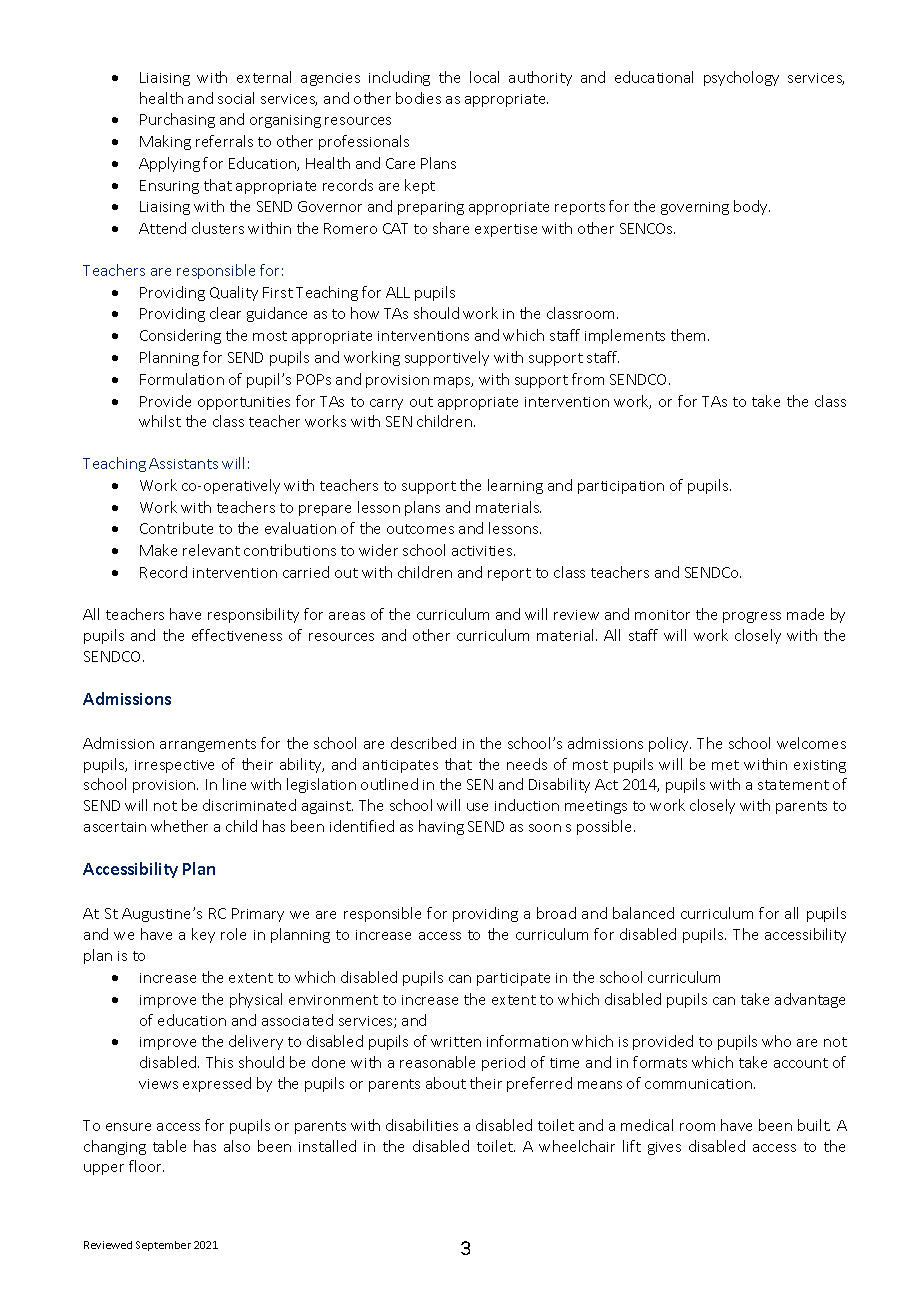 This screenshot has width=924, height=1308. What do you see at coordinates (163, 1246) in the screenshot?
I see `September` at bounding box center [163, 1246].
